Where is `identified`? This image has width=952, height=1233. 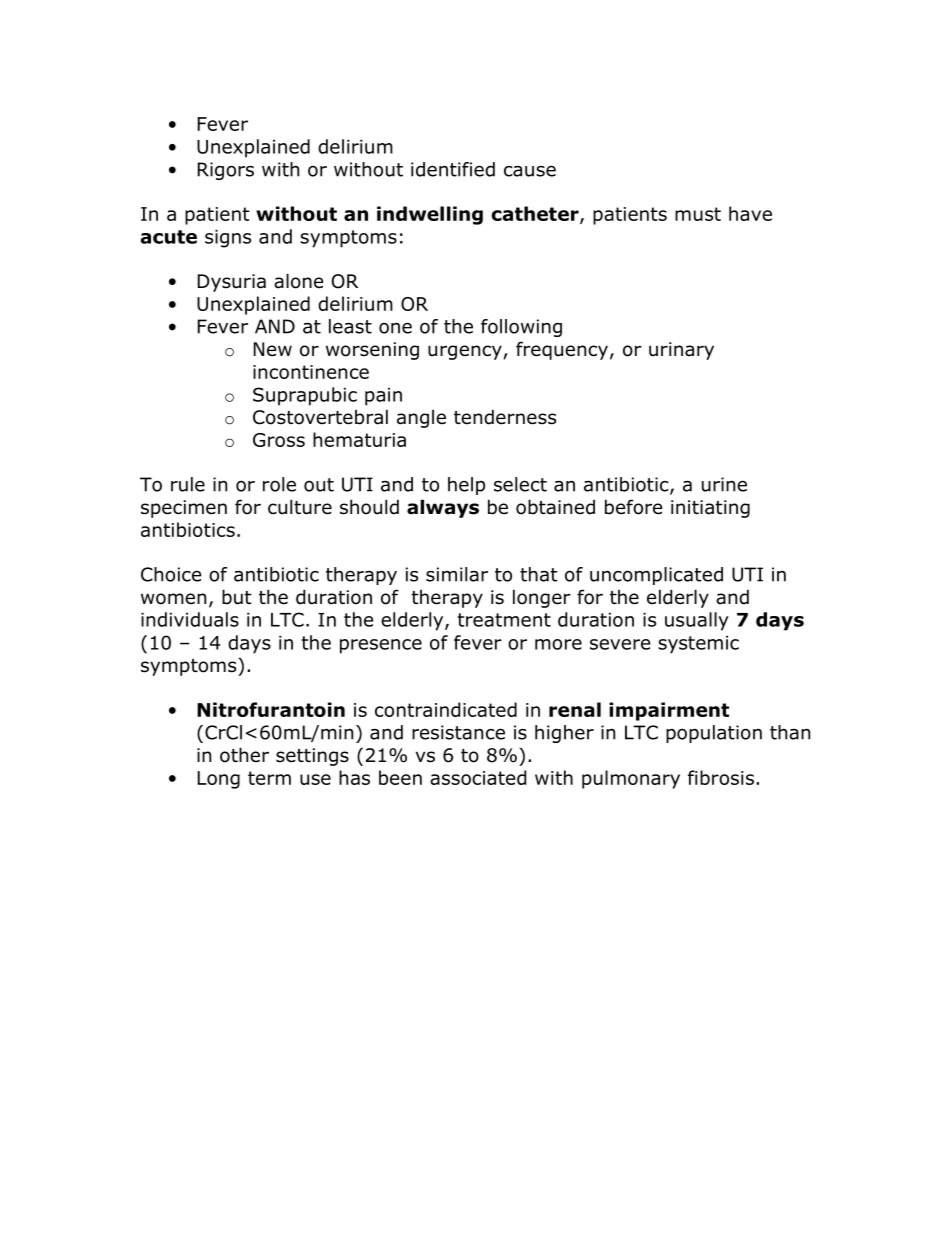 identified is located at coordinates (453, 169).
